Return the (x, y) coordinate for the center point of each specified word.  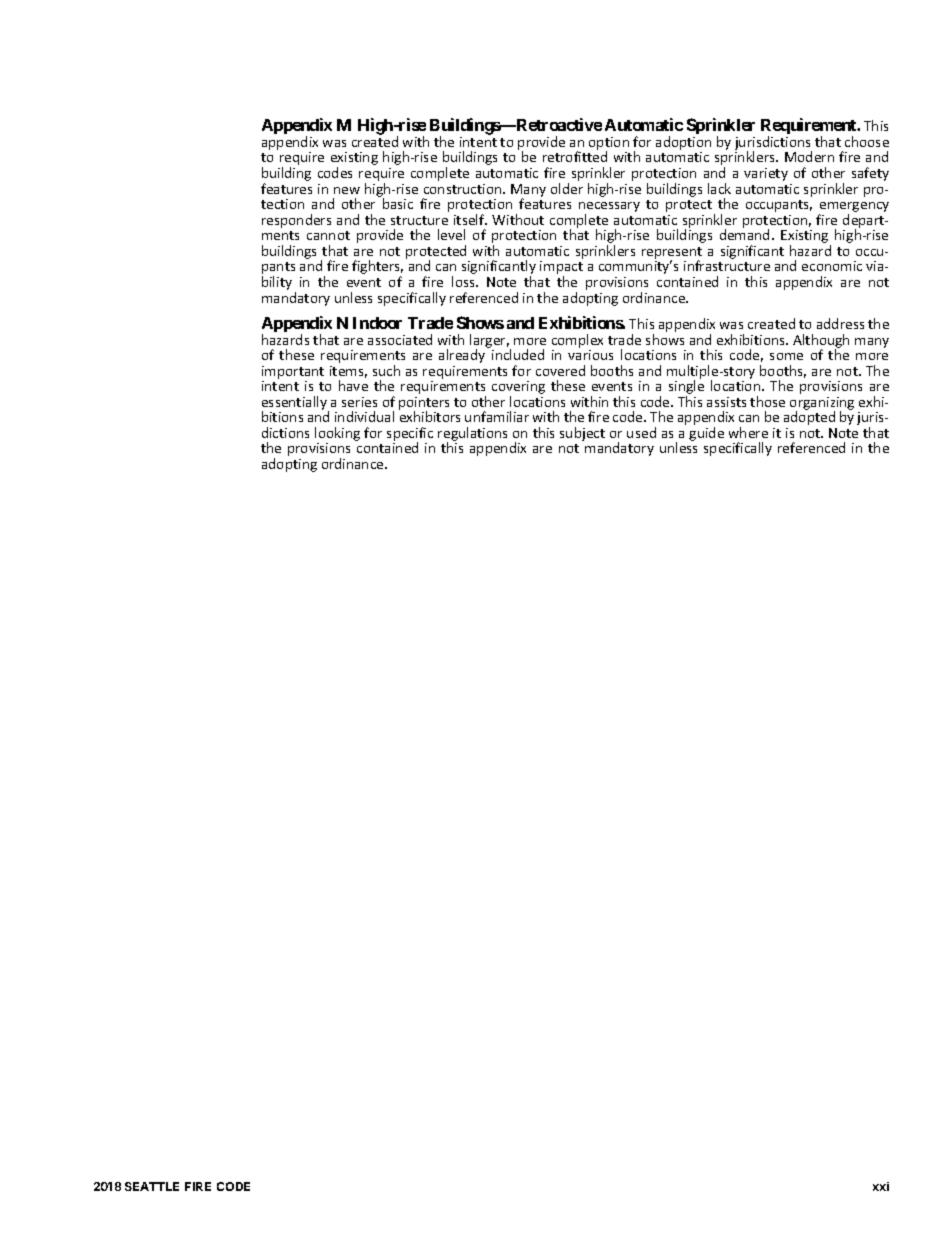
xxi (881, 1186)
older (567, 188)
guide (706, 434)
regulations (472, 435)
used (641, 432)
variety (766, 174)
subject (582, 434)
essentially (295, 404)
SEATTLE (152, 1186)
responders (296, 221)
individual (364, 416)
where (748, 432)
